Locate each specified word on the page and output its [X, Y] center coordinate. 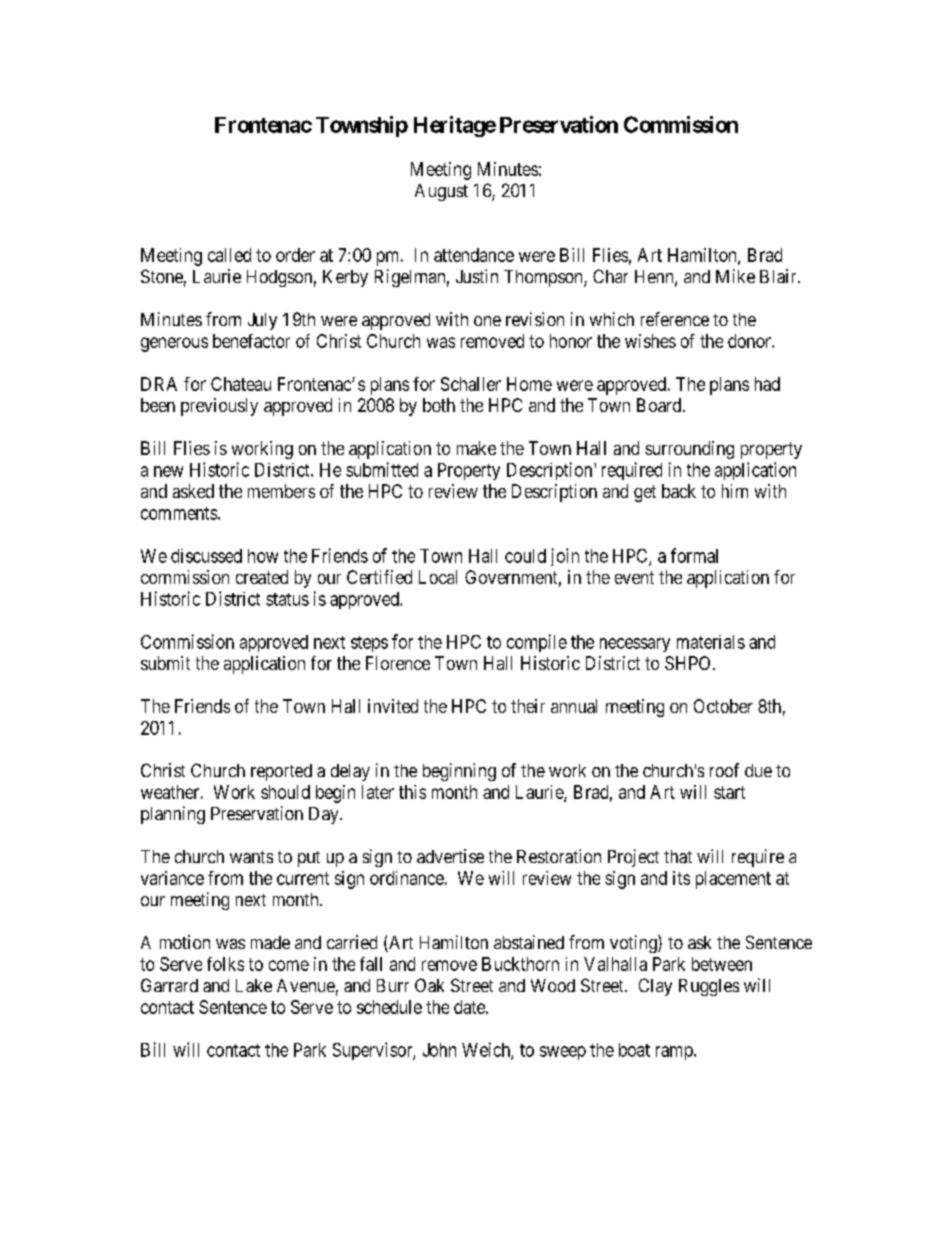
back [679, 491]
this [412, 792]
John [439, 1050]
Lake [254, 985]
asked [193, 491]
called [229, 255]
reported [281, 772]
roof [724, 770]
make [476, 448]
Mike [735, 276]
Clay [655, 987]
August [441, 192]
